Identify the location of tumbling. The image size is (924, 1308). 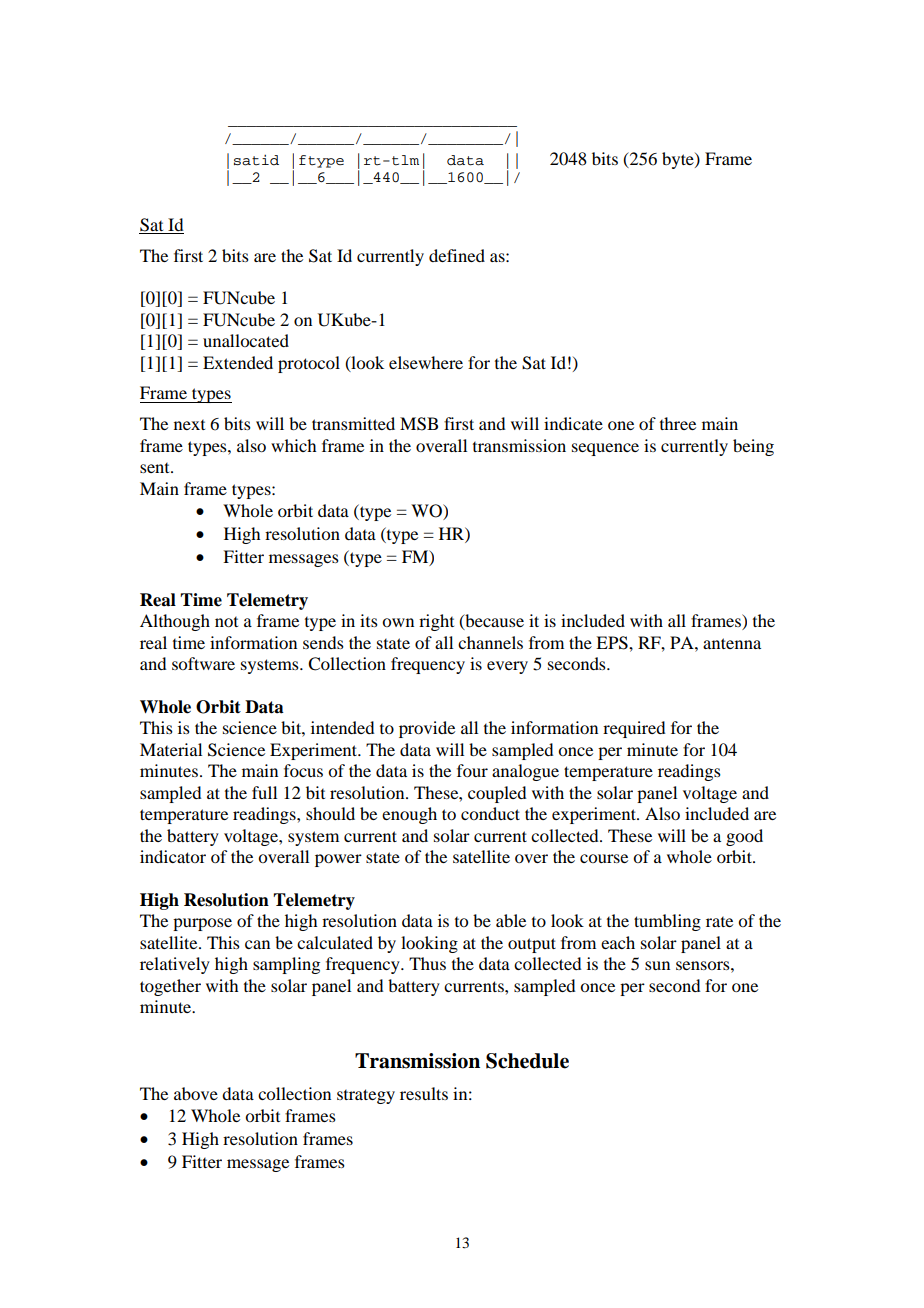
(667, 922).
